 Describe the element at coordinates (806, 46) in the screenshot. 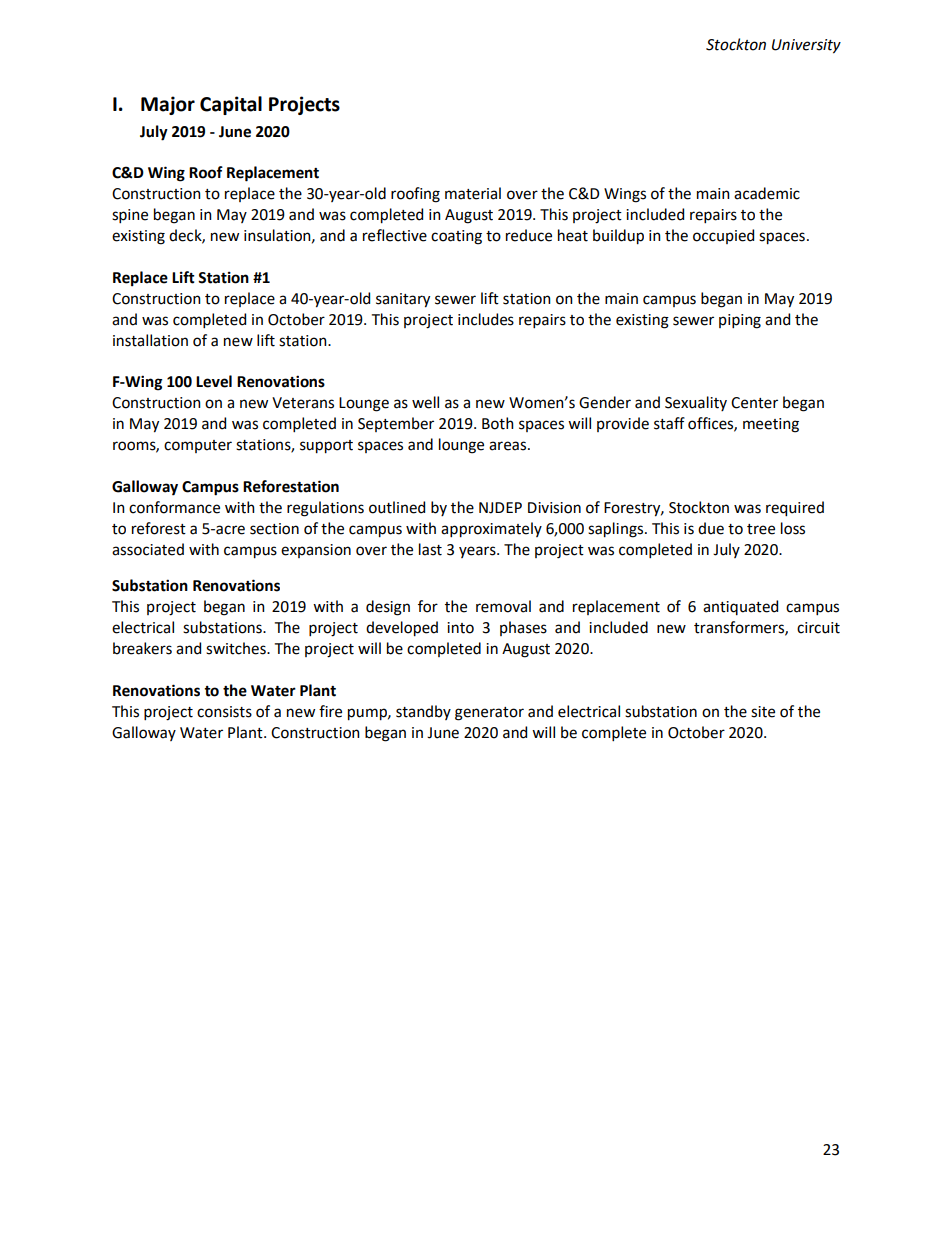

I see `University` at that location.
